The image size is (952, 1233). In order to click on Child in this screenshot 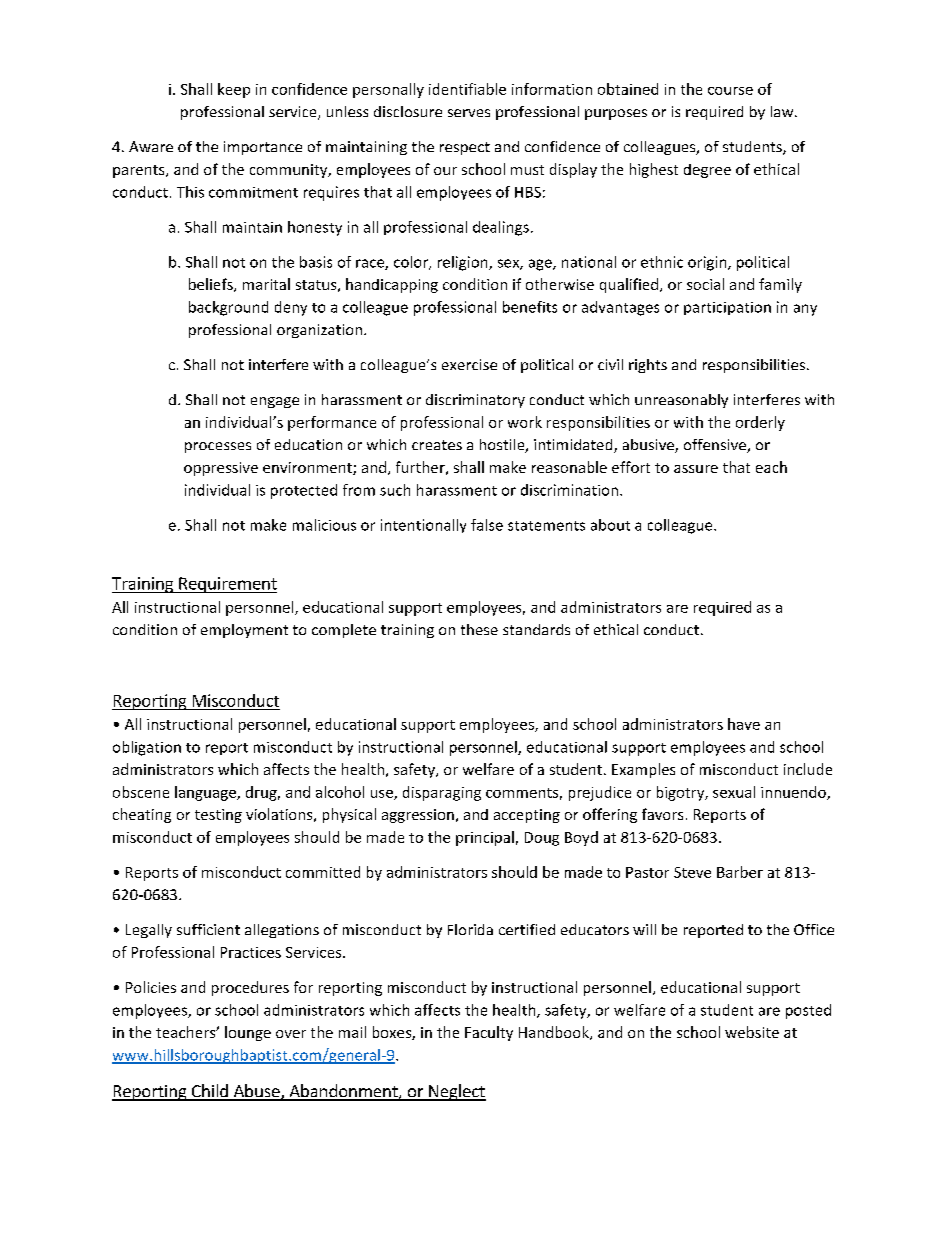, I will do `click(209, 1092)`.
